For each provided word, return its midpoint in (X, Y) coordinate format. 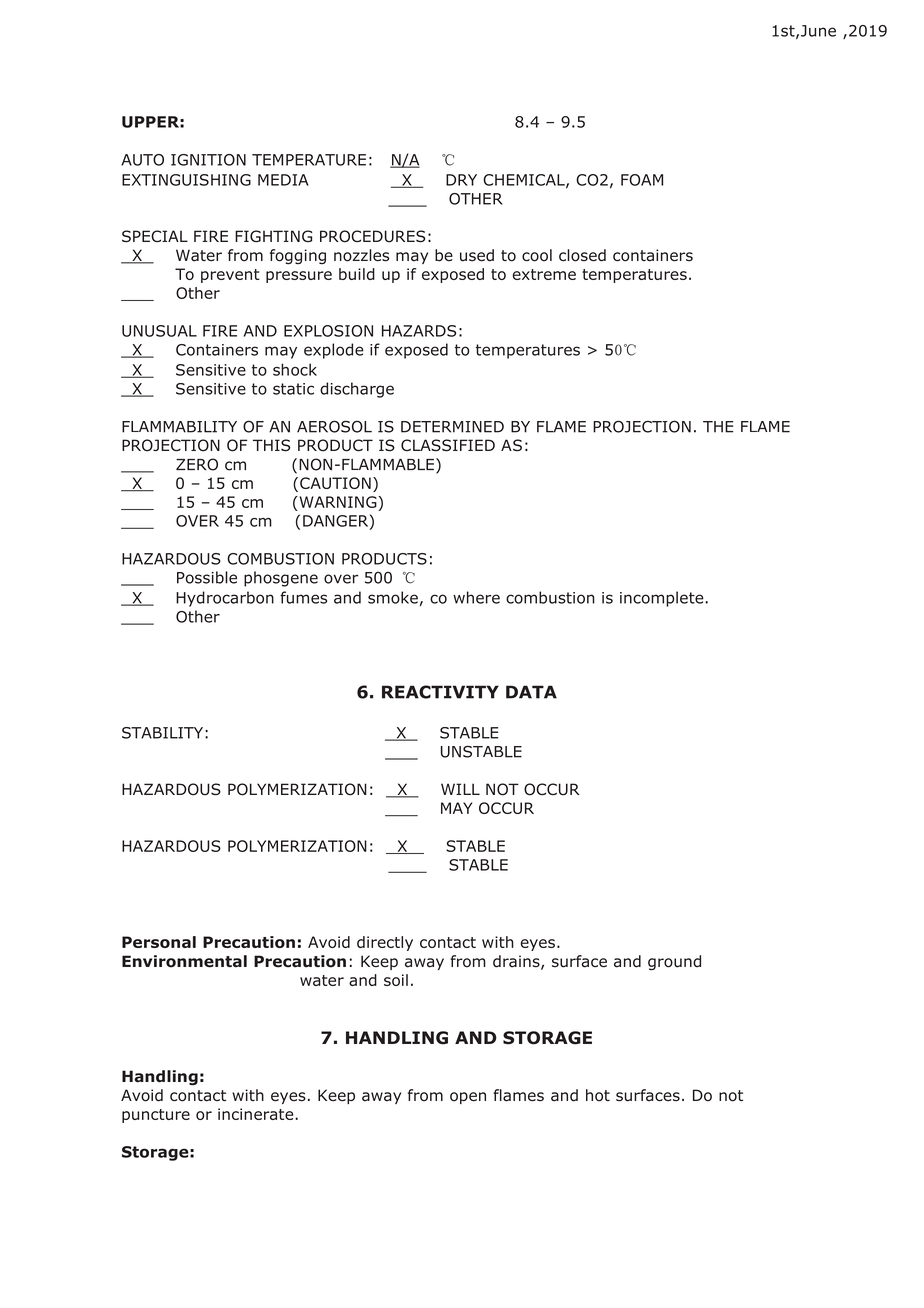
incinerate (257, 1114)
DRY (461, 180)
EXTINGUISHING (186, 180)
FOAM (642, 180)
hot (598, 1095)
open (468, 1098)
